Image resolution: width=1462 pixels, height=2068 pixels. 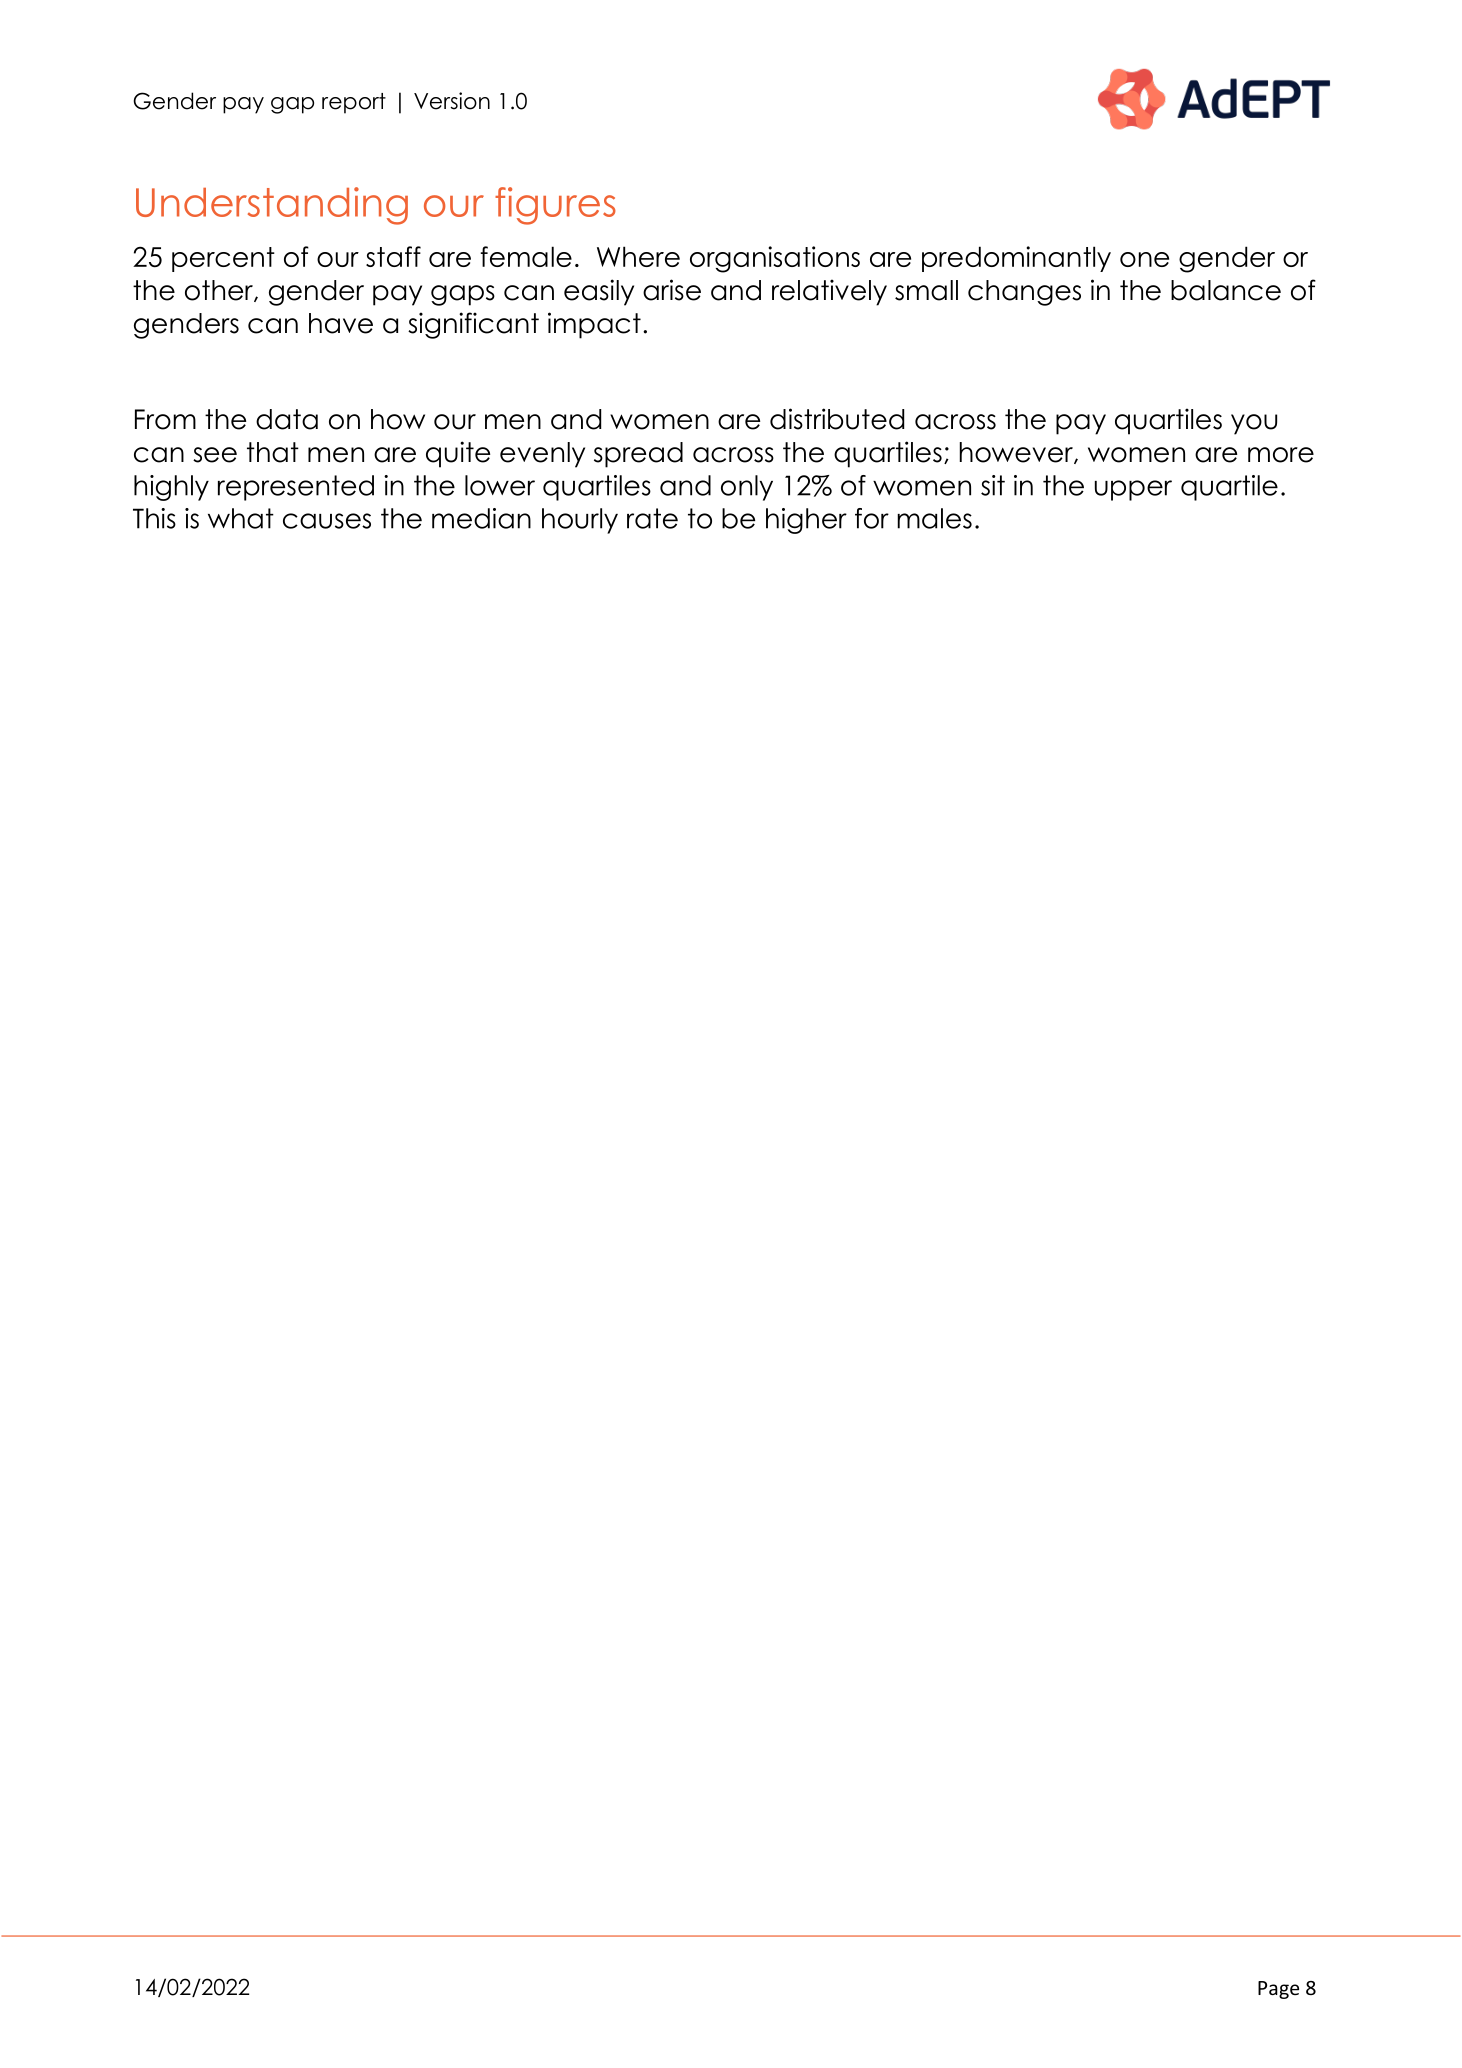 What do you see at coordinates (1278, 1990) in the document?
I see `Page` at bounding box center [1278, 1990].
